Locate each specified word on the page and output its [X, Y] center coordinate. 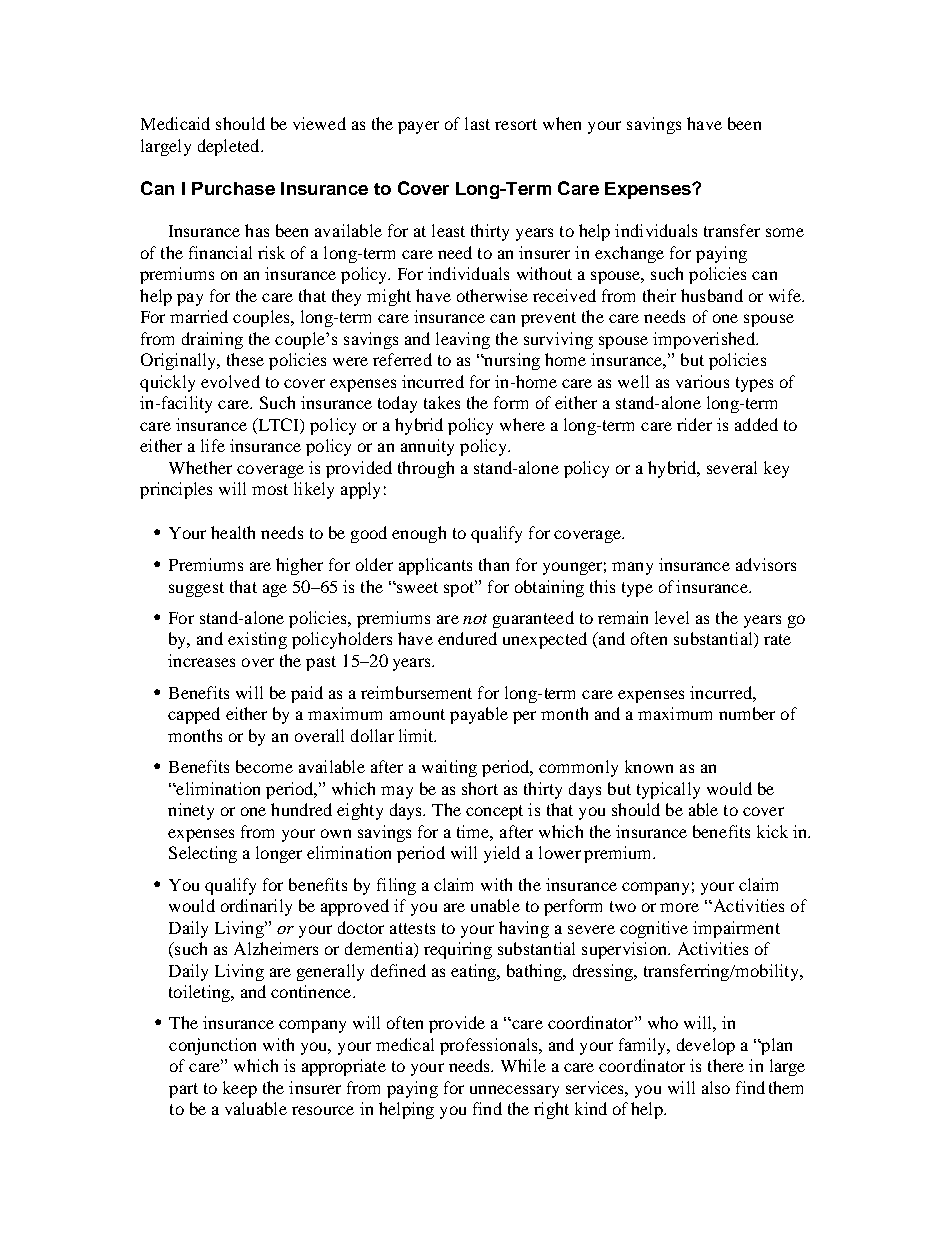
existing [257, 640]
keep [240, 1089]
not [475, 619]
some [785, 232]
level [672, 617]
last [477, 123]
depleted [230, 147]
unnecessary [514, 1091]
